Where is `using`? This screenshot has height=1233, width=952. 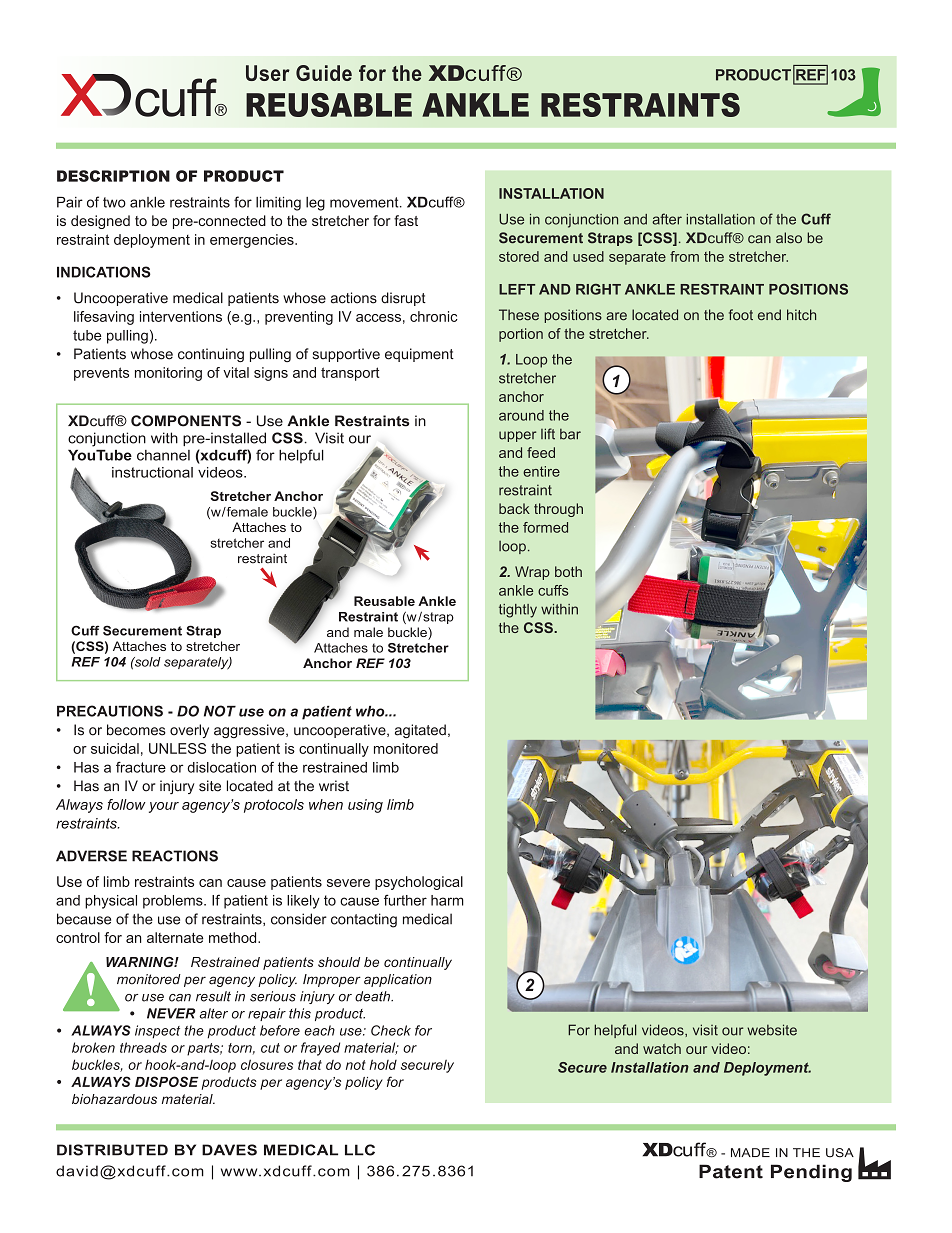 using is located at coordinates (365, 806).
